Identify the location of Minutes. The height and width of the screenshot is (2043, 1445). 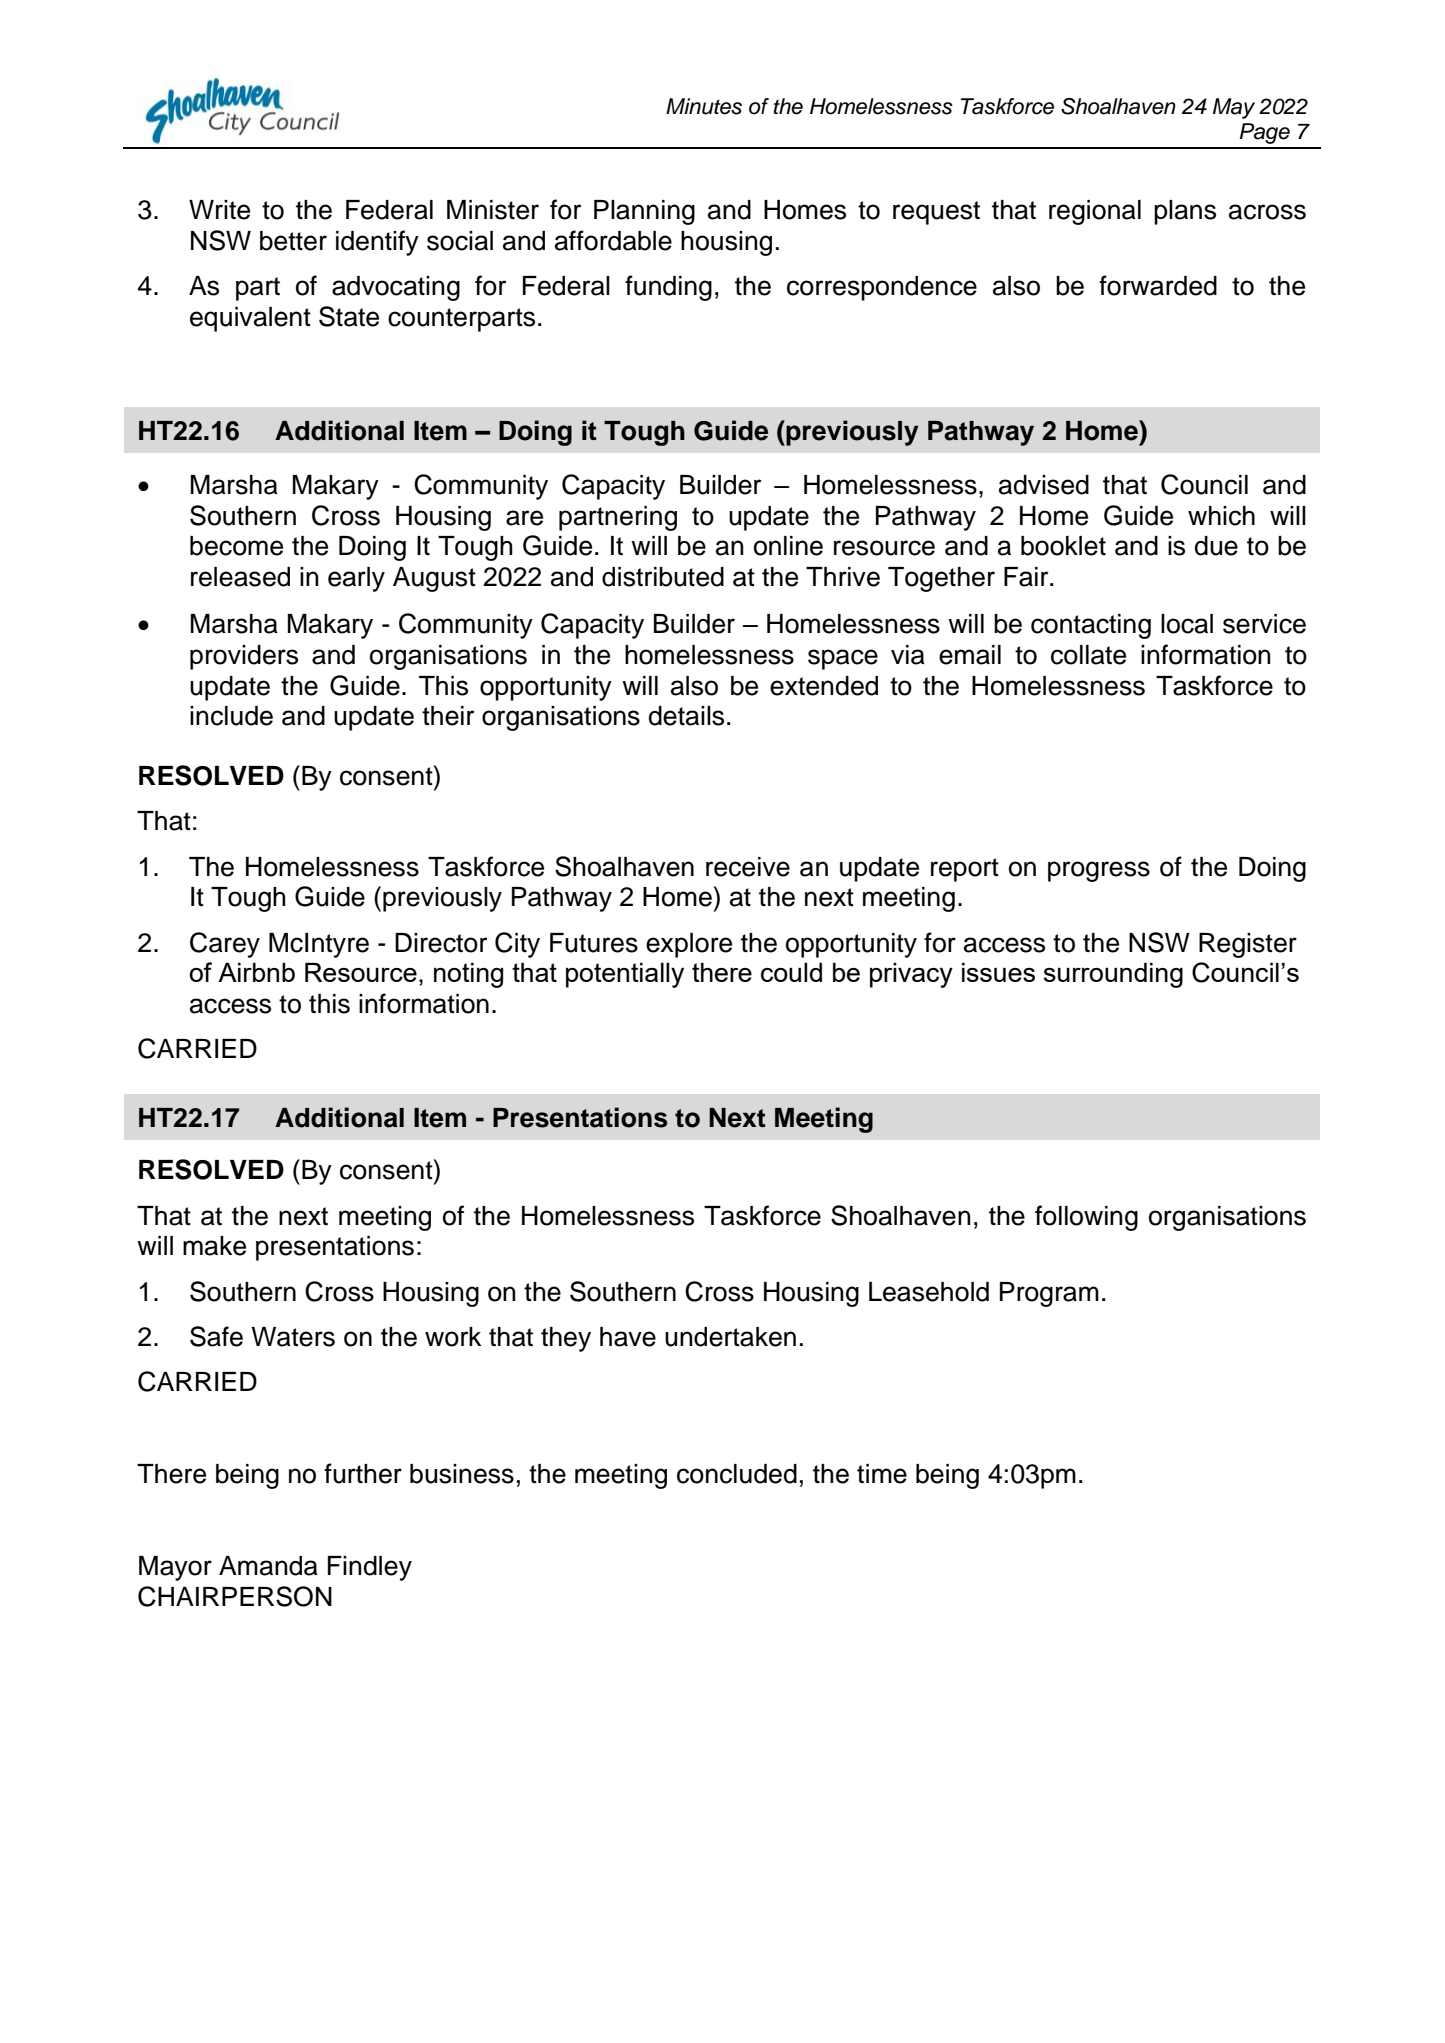
(704, 106).
